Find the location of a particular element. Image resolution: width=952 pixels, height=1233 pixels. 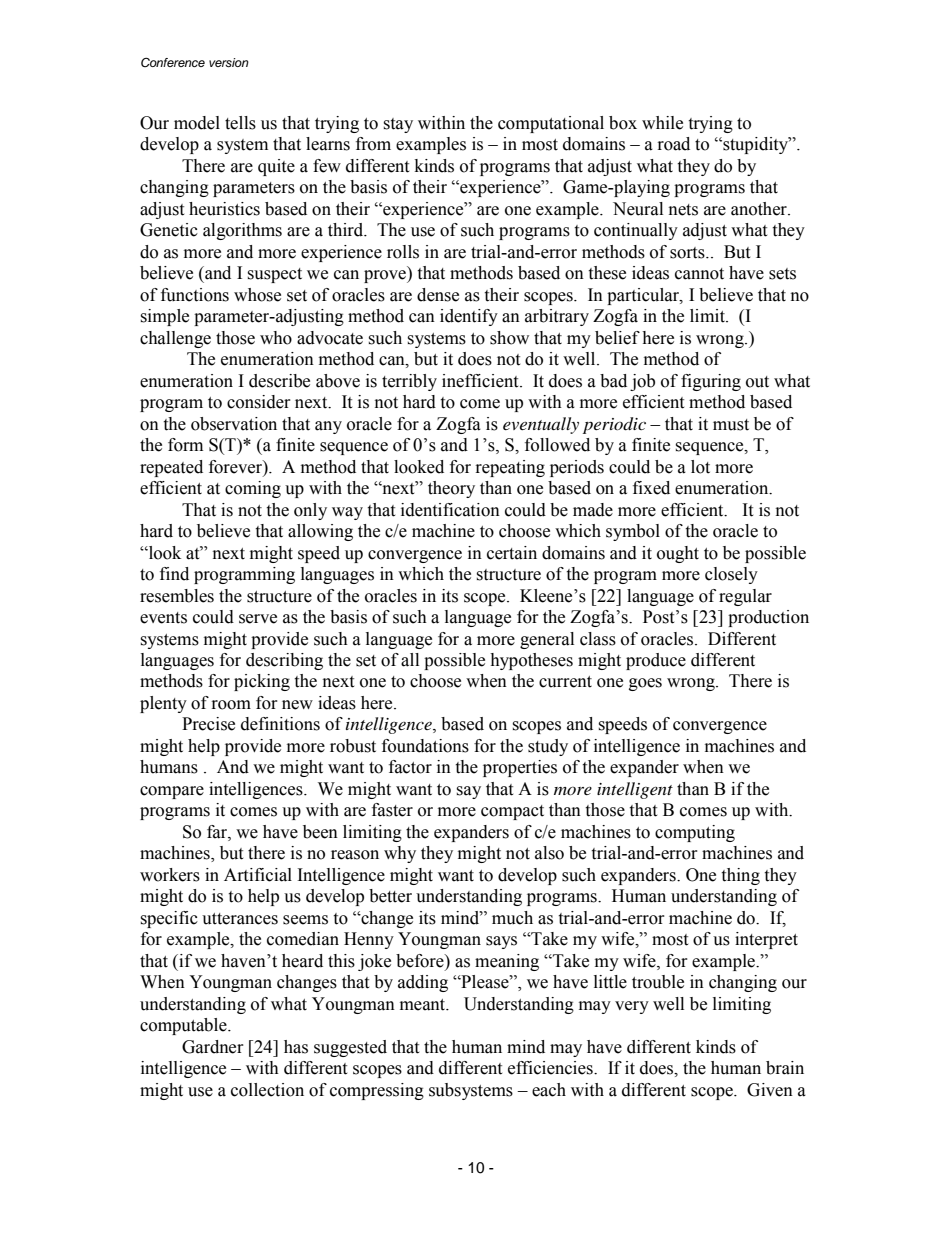

must is located at coordinates (731, 425).
